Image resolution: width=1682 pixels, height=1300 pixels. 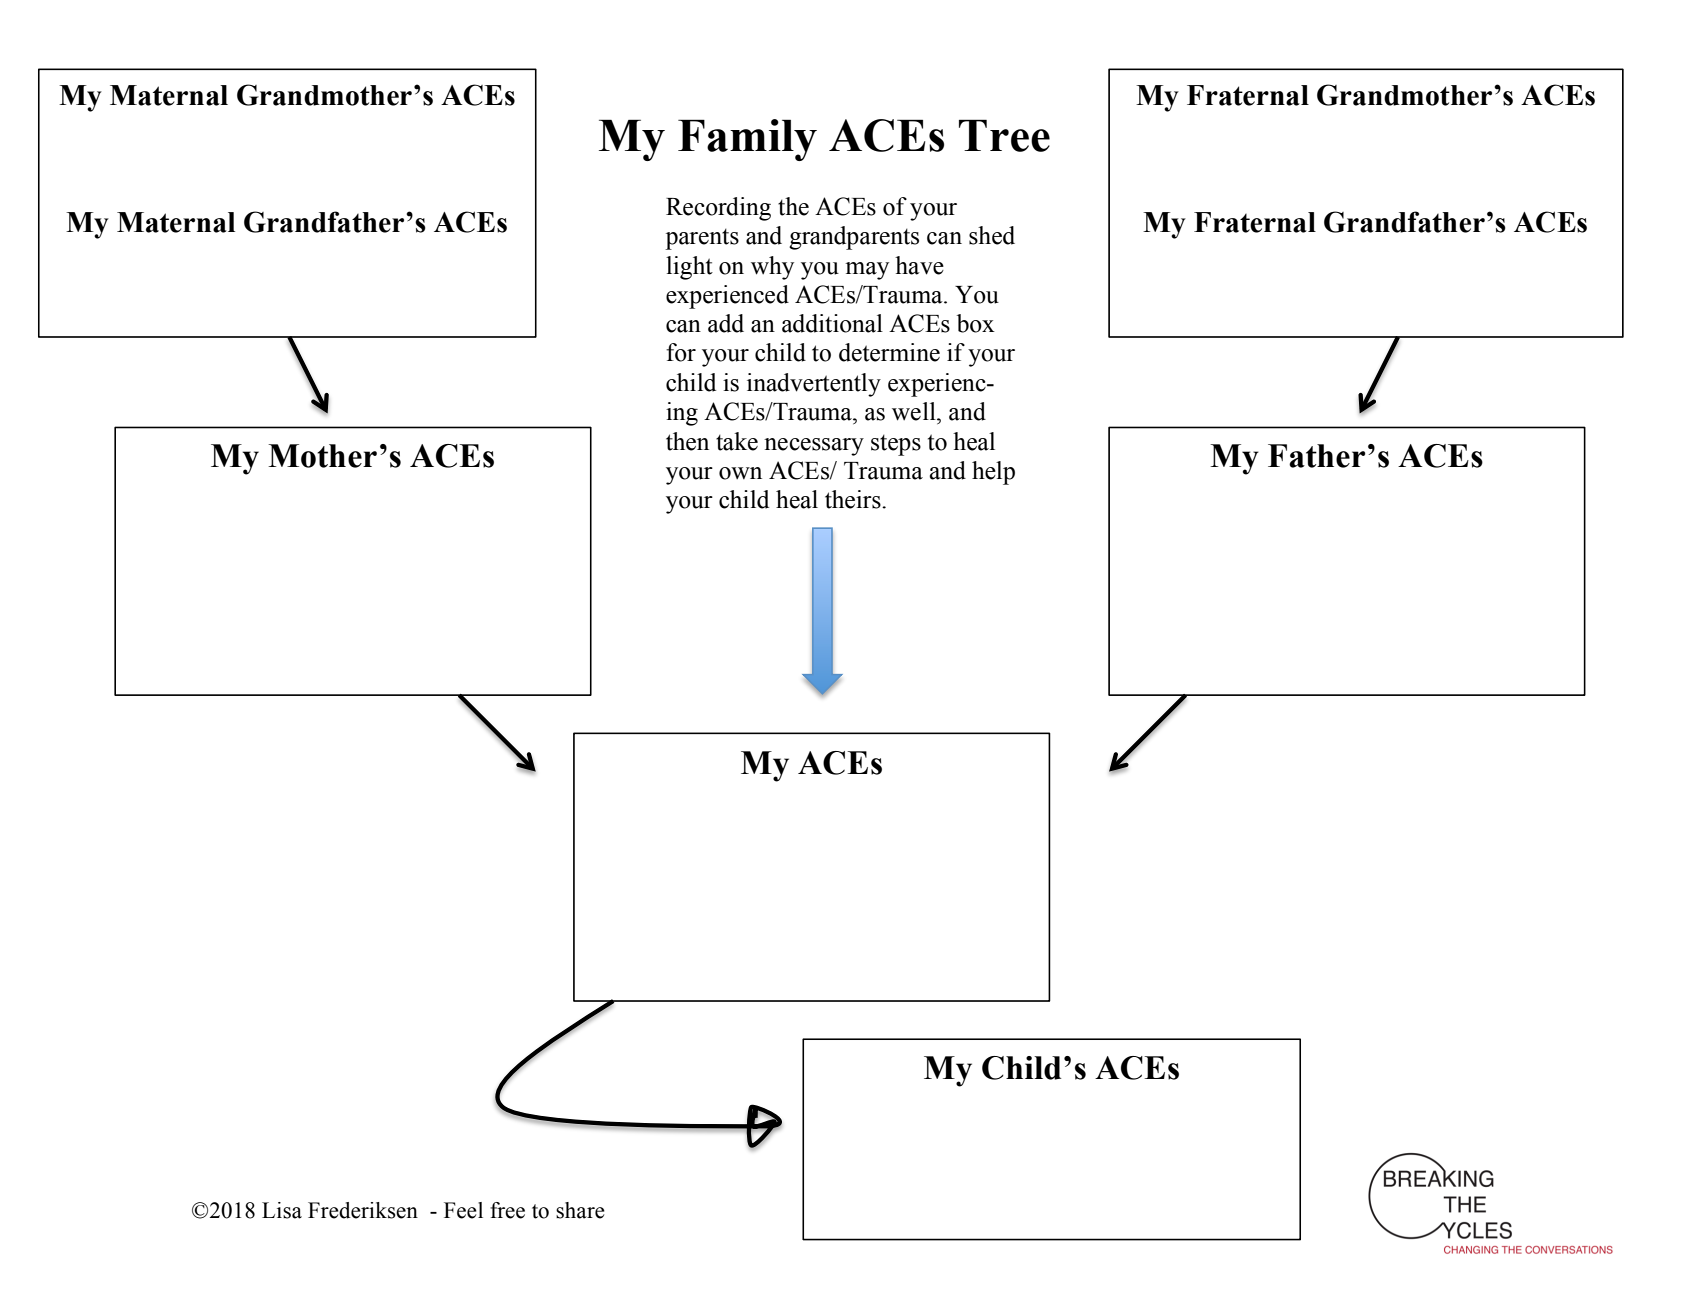 What do you see at coordinates (1004, 135) in the screenshot?
I see `Tree` at bounding box center [1004, 135].
